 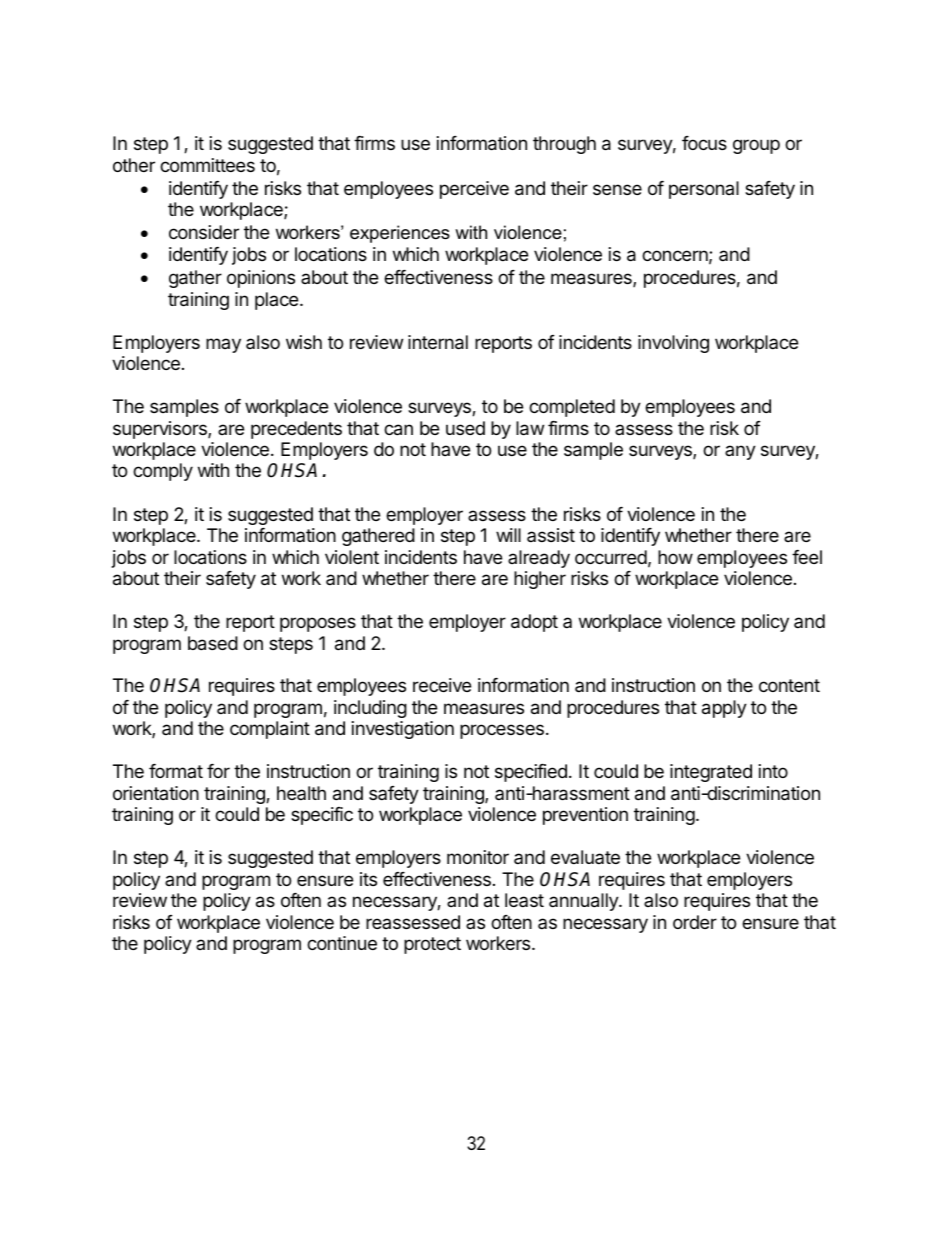 I want to click on perceive, so click(x=474, y=190).
